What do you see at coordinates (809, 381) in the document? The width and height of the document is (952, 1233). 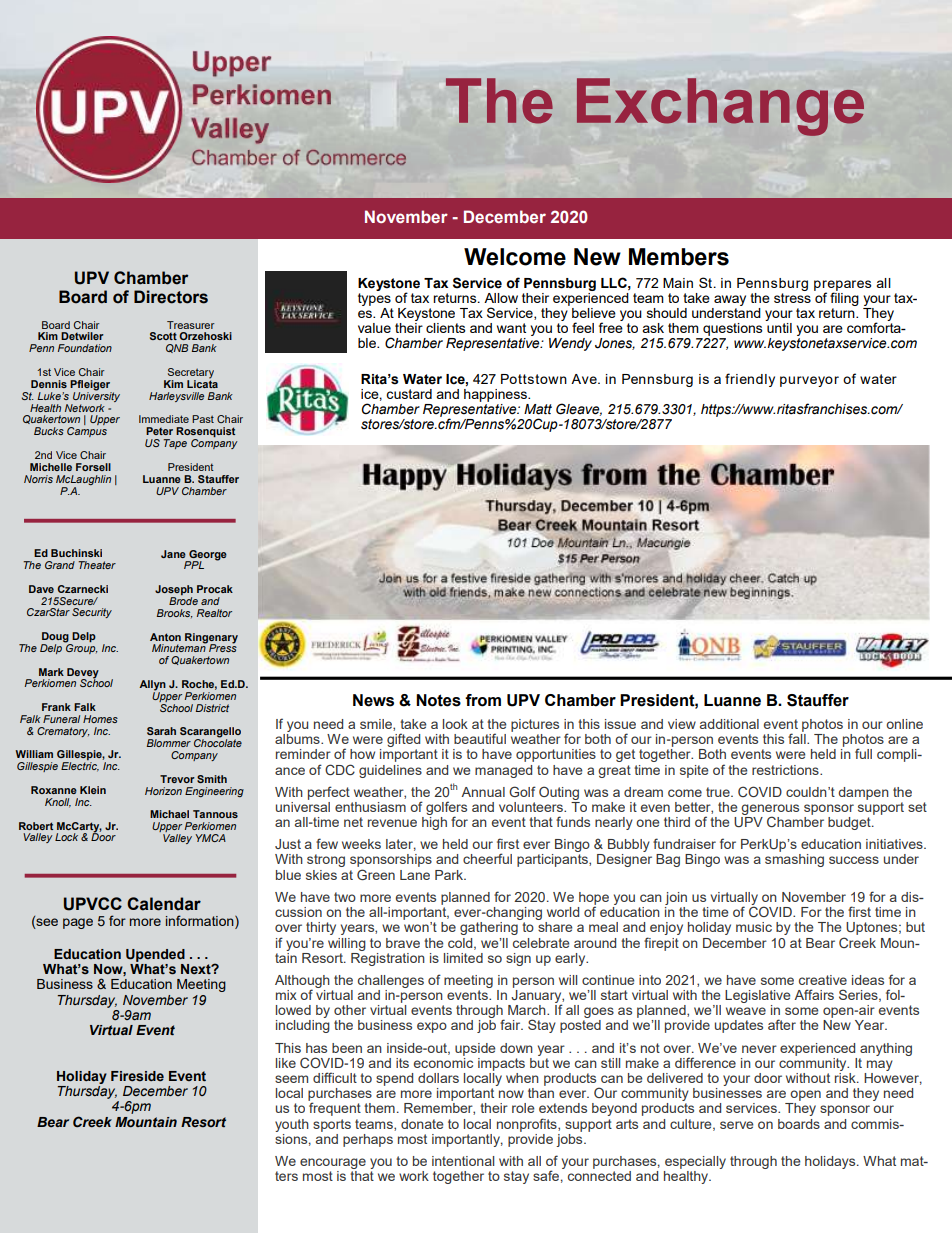 I see `purveyor` at bounding box center [809, 381].
